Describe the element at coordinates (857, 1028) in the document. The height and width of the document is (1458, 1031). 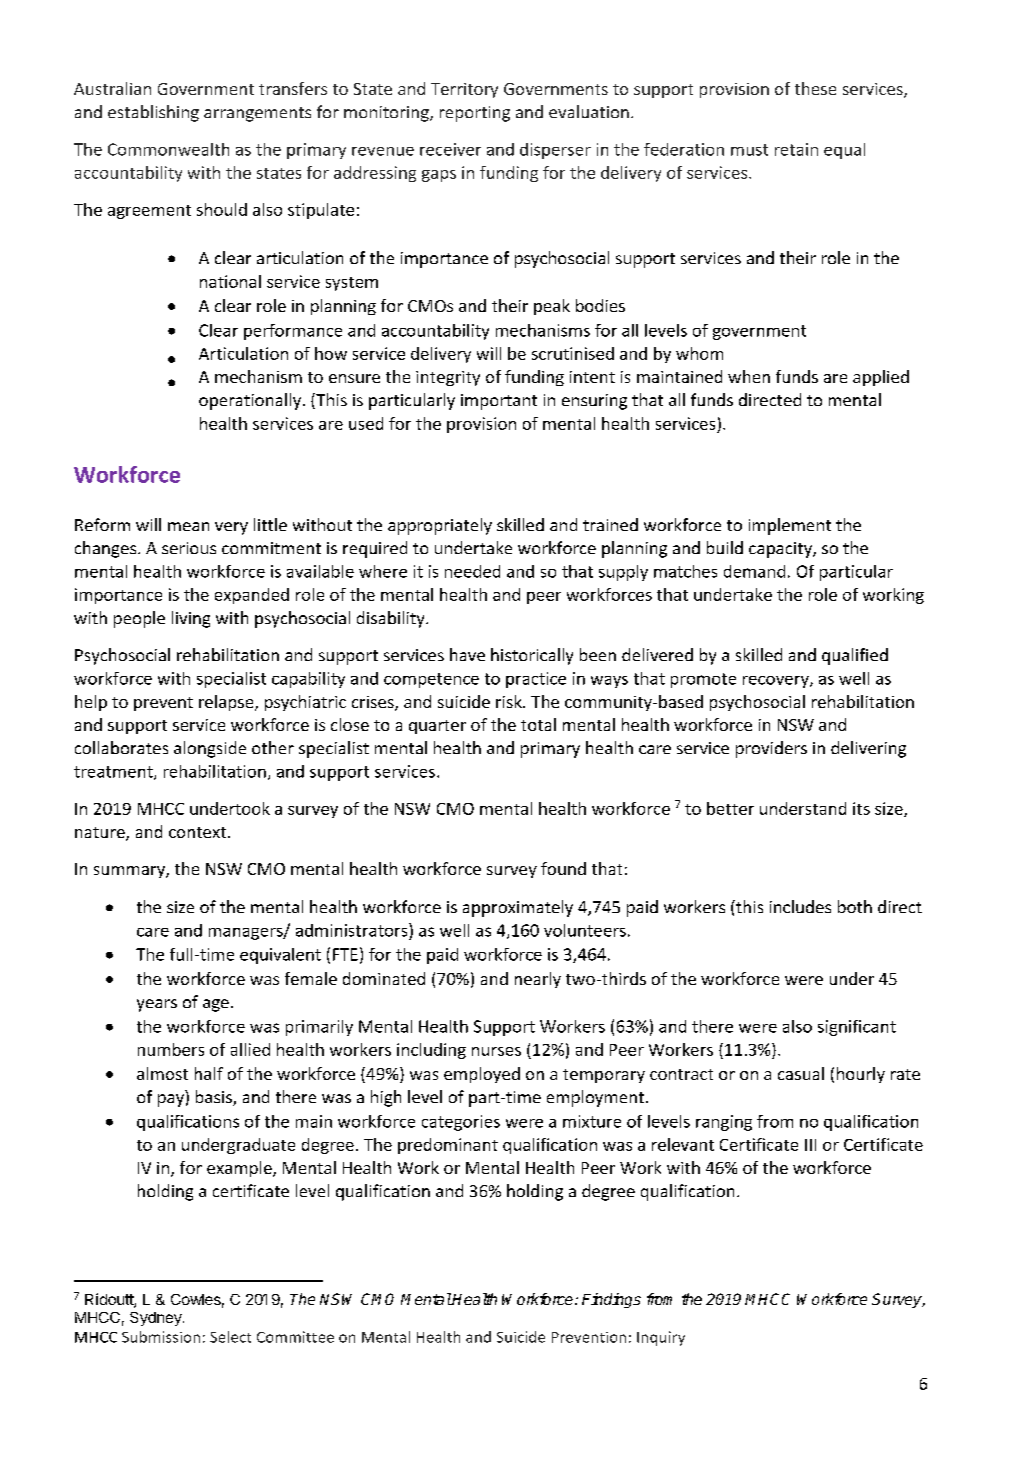
I see `significant` at that location.
